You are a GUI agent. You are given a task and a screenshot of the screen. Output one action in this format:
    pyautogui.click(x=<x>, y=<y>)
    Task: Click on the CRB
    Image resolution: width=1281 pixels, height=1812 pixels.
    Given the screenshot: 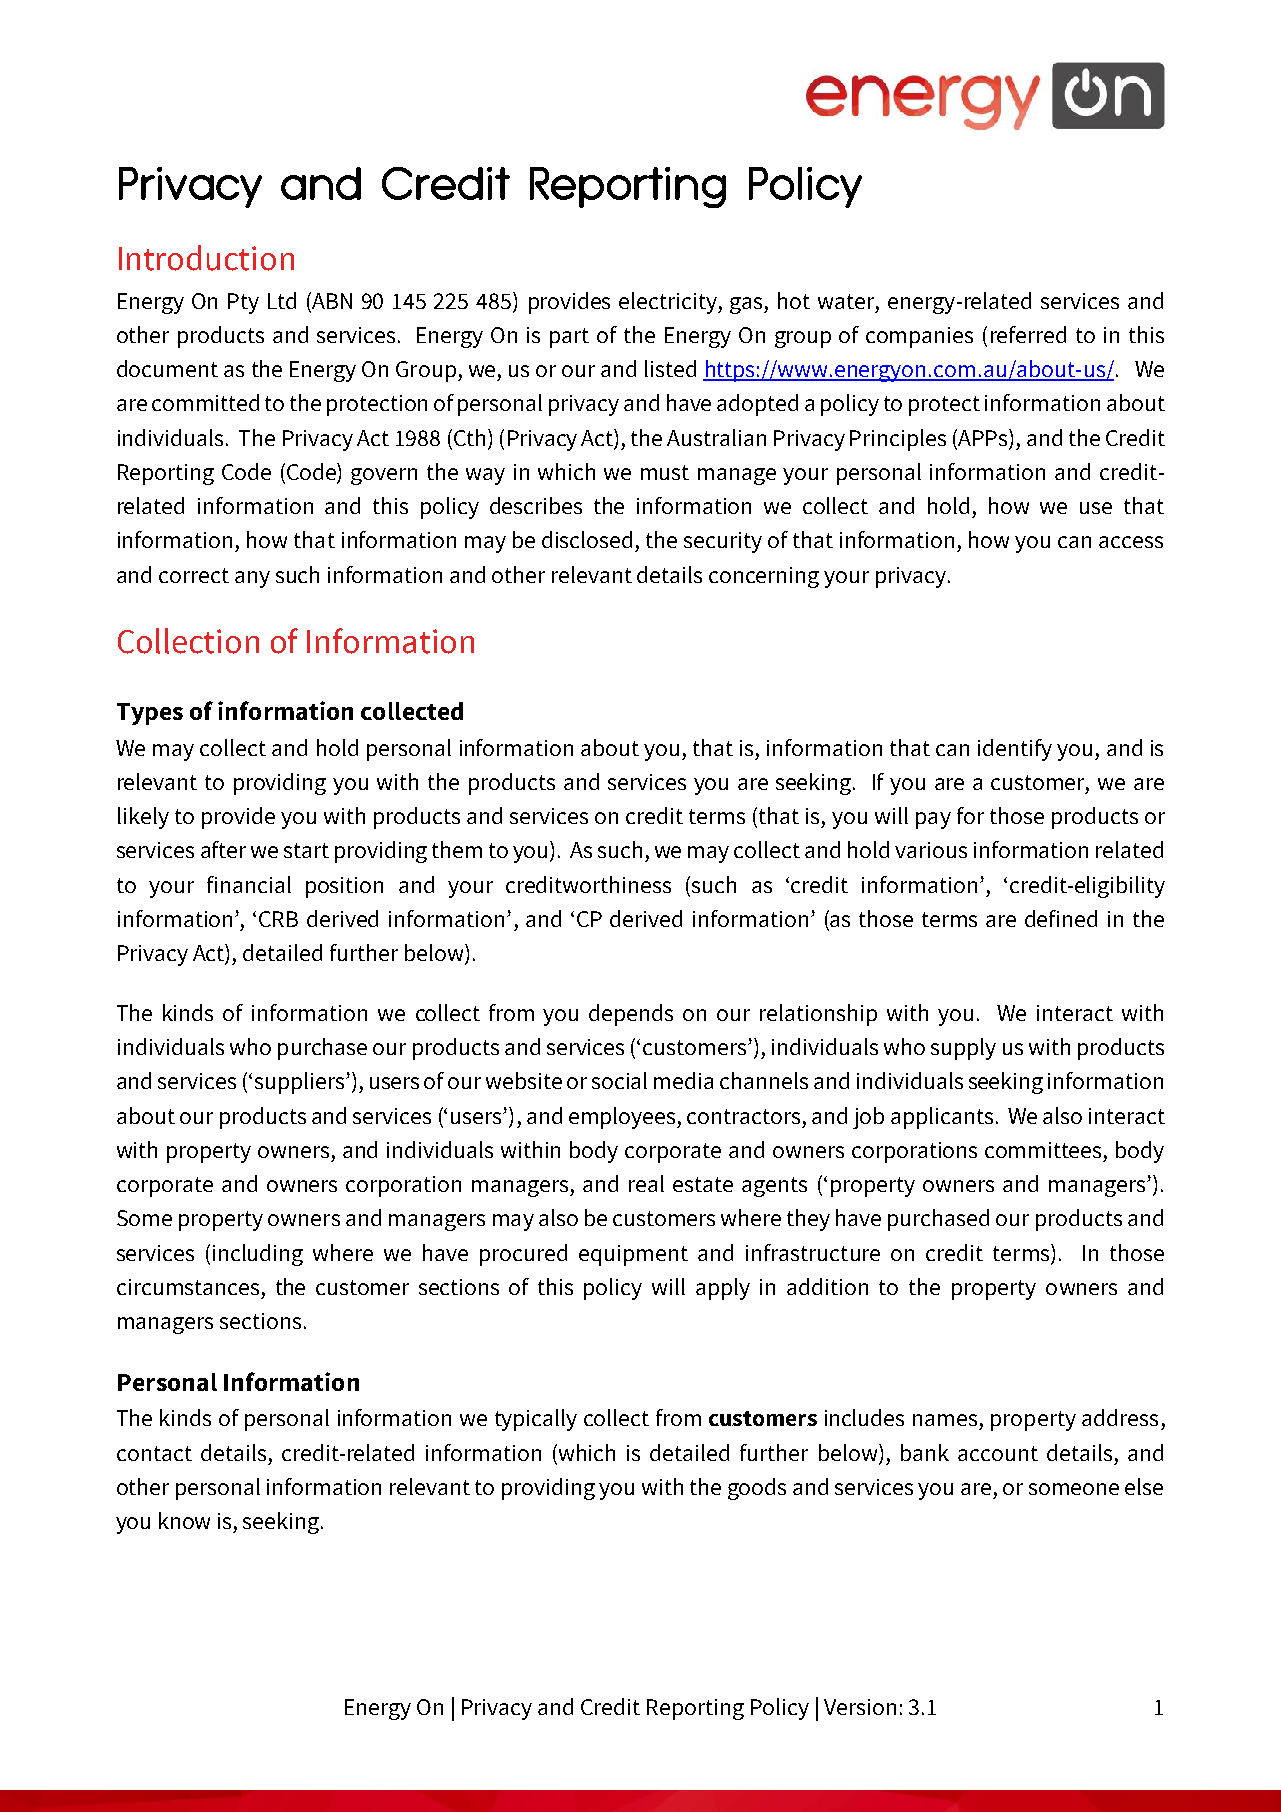 What is the action you would take?
    pyautogui.click(x=278, y=919)
